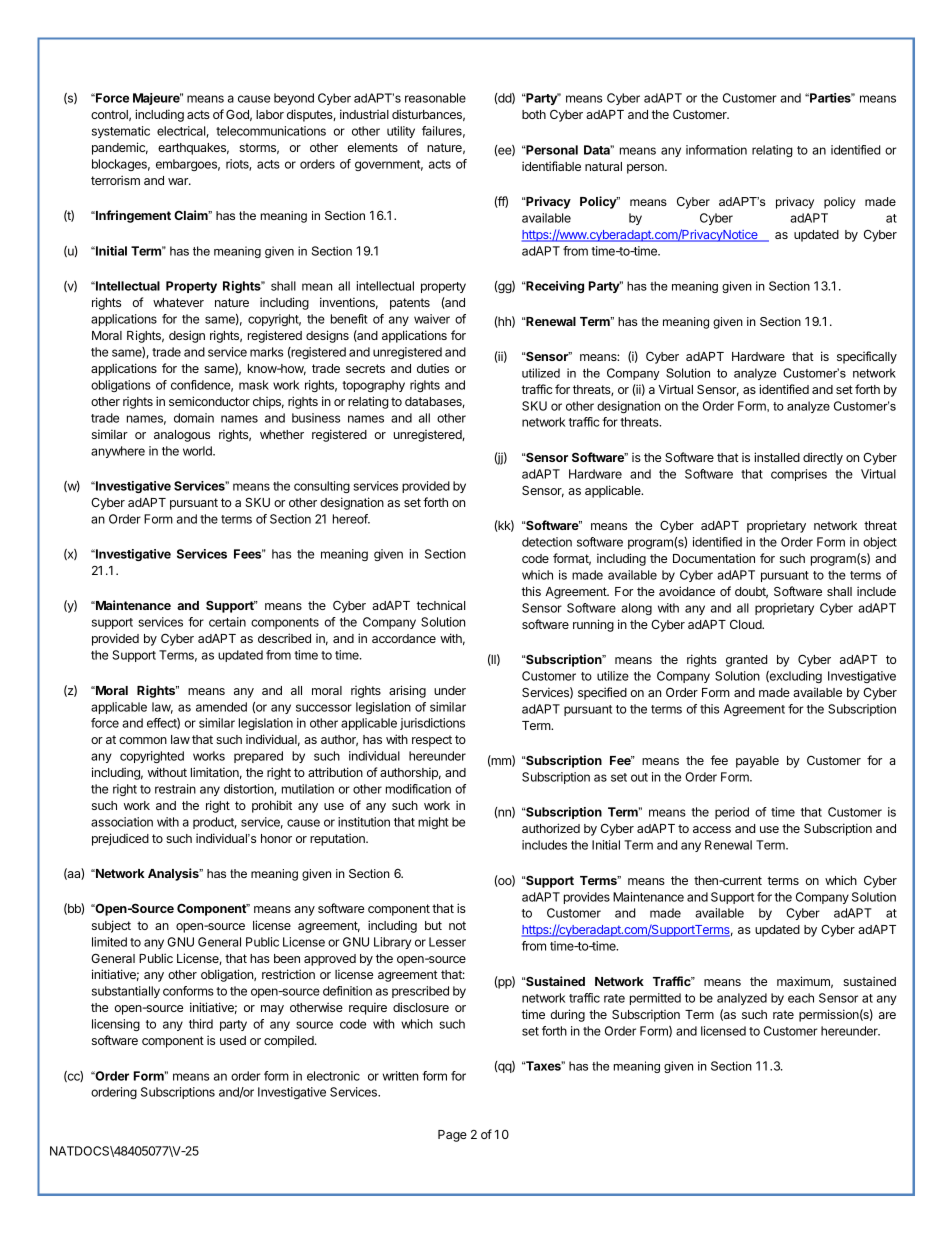 This page has height=1233, width=952. Describe the element at coordinates (233, 1040) in the page. I see `used` at that location.
